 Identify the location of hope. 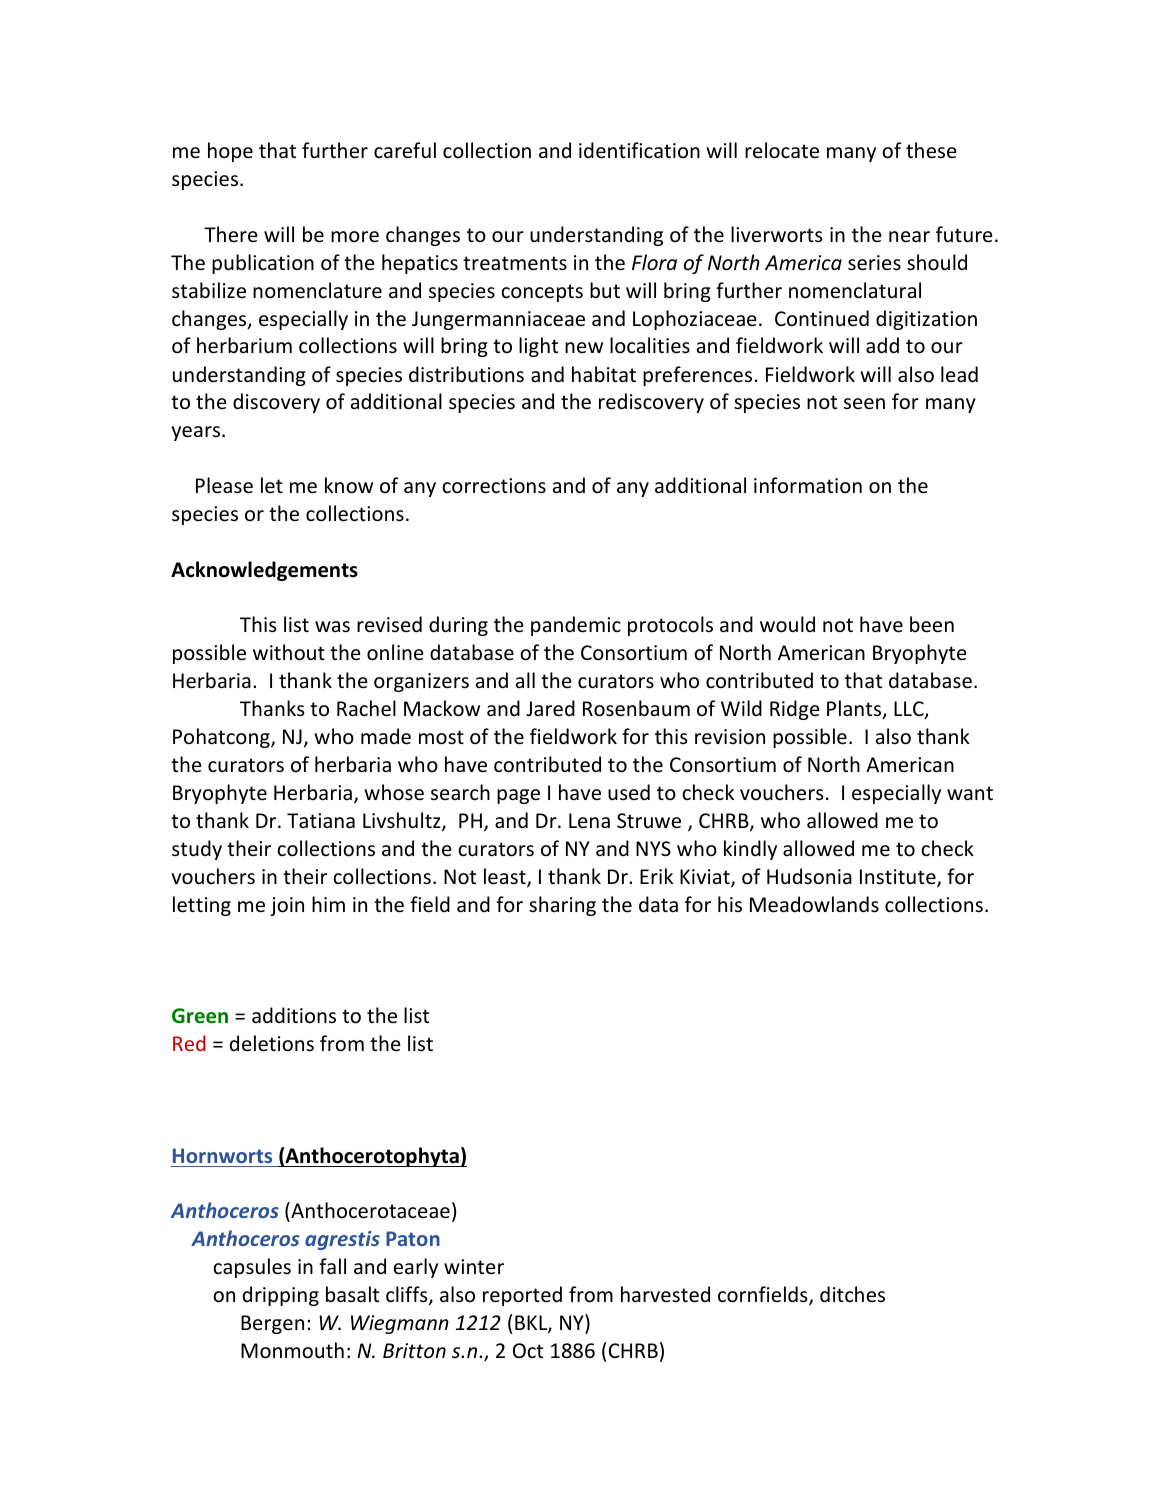
(230, 152).
